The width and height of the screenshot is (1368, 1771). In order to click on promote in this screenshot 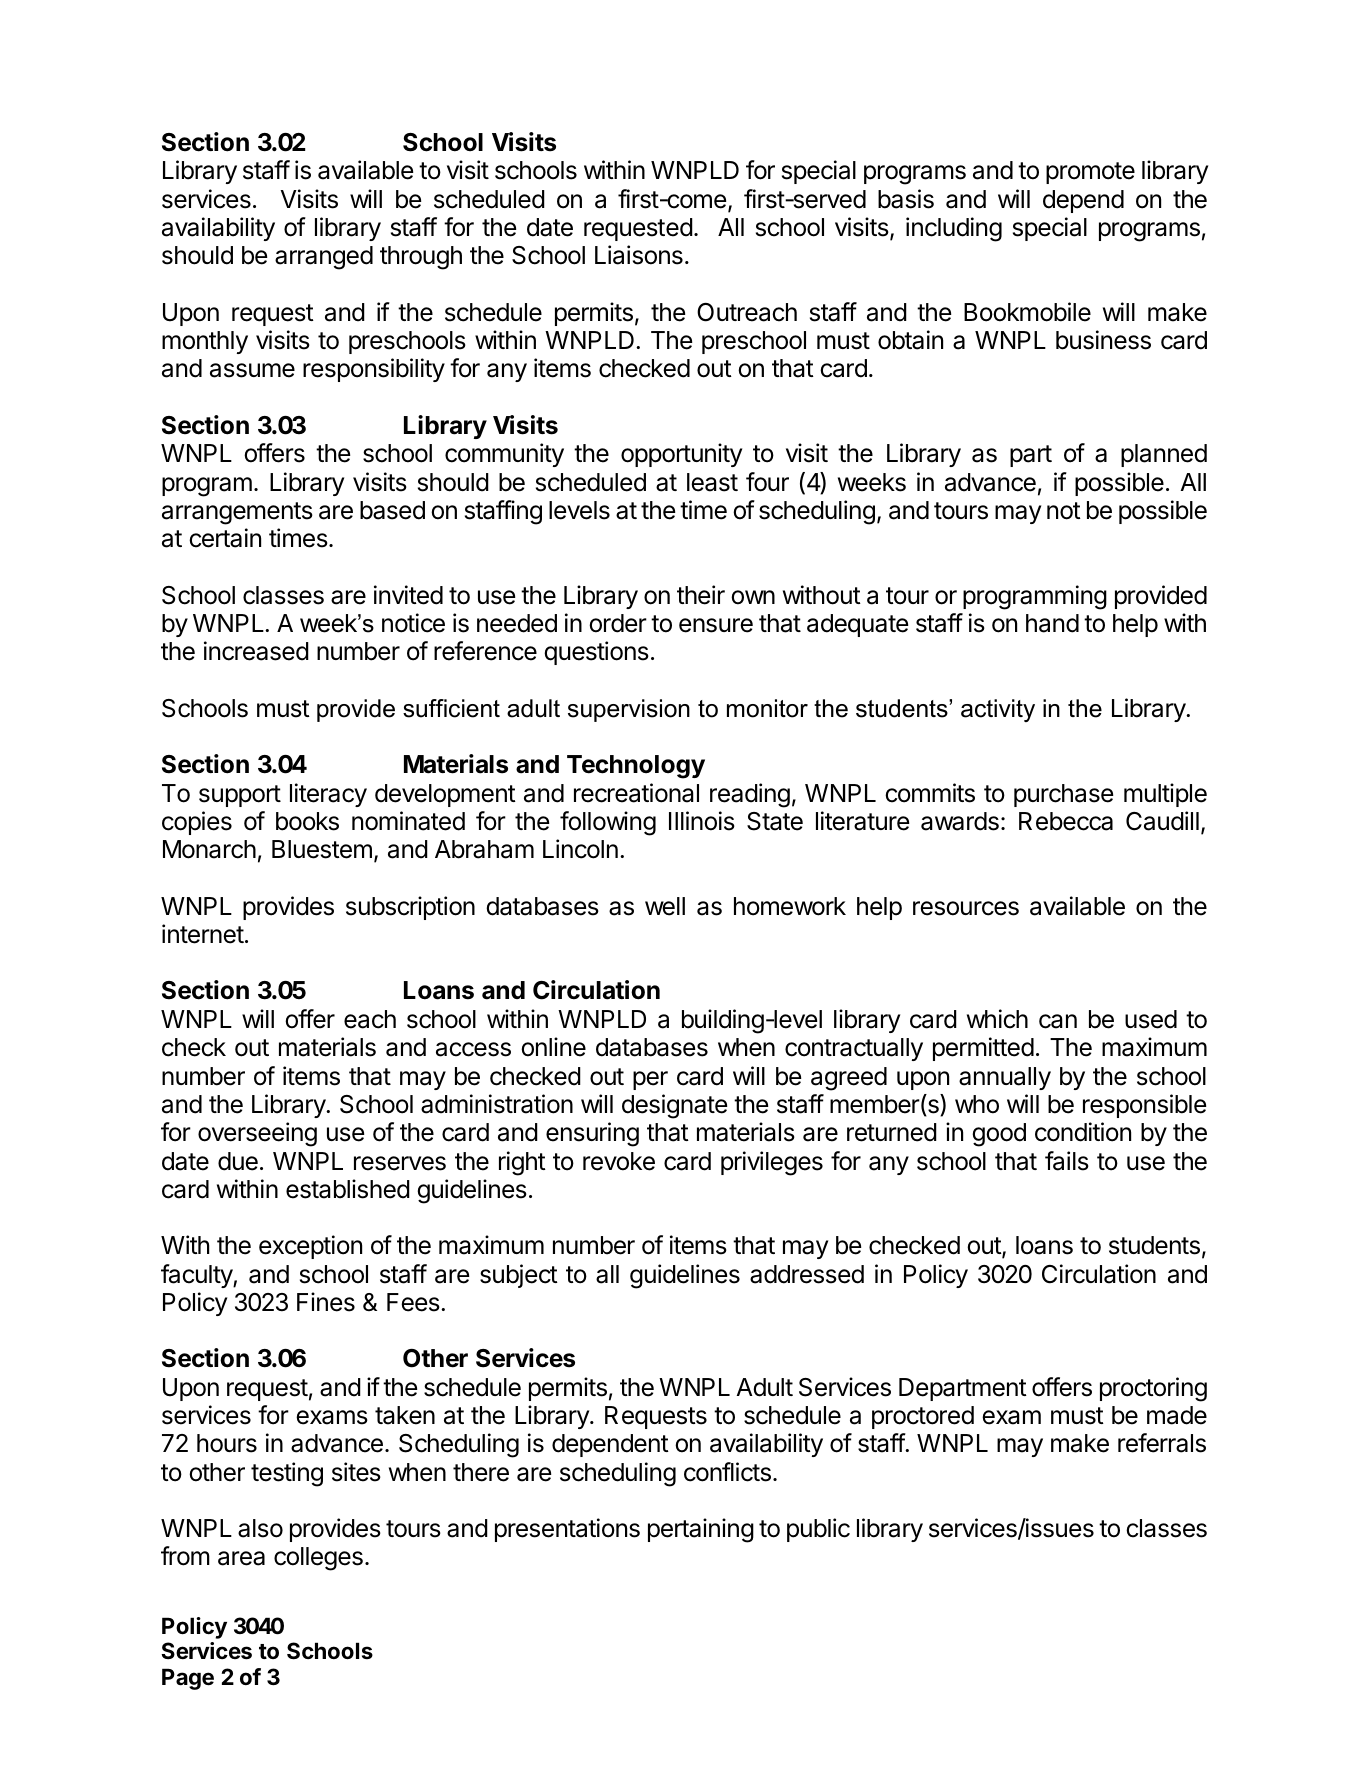, I will do `click(1090, 173)`.
